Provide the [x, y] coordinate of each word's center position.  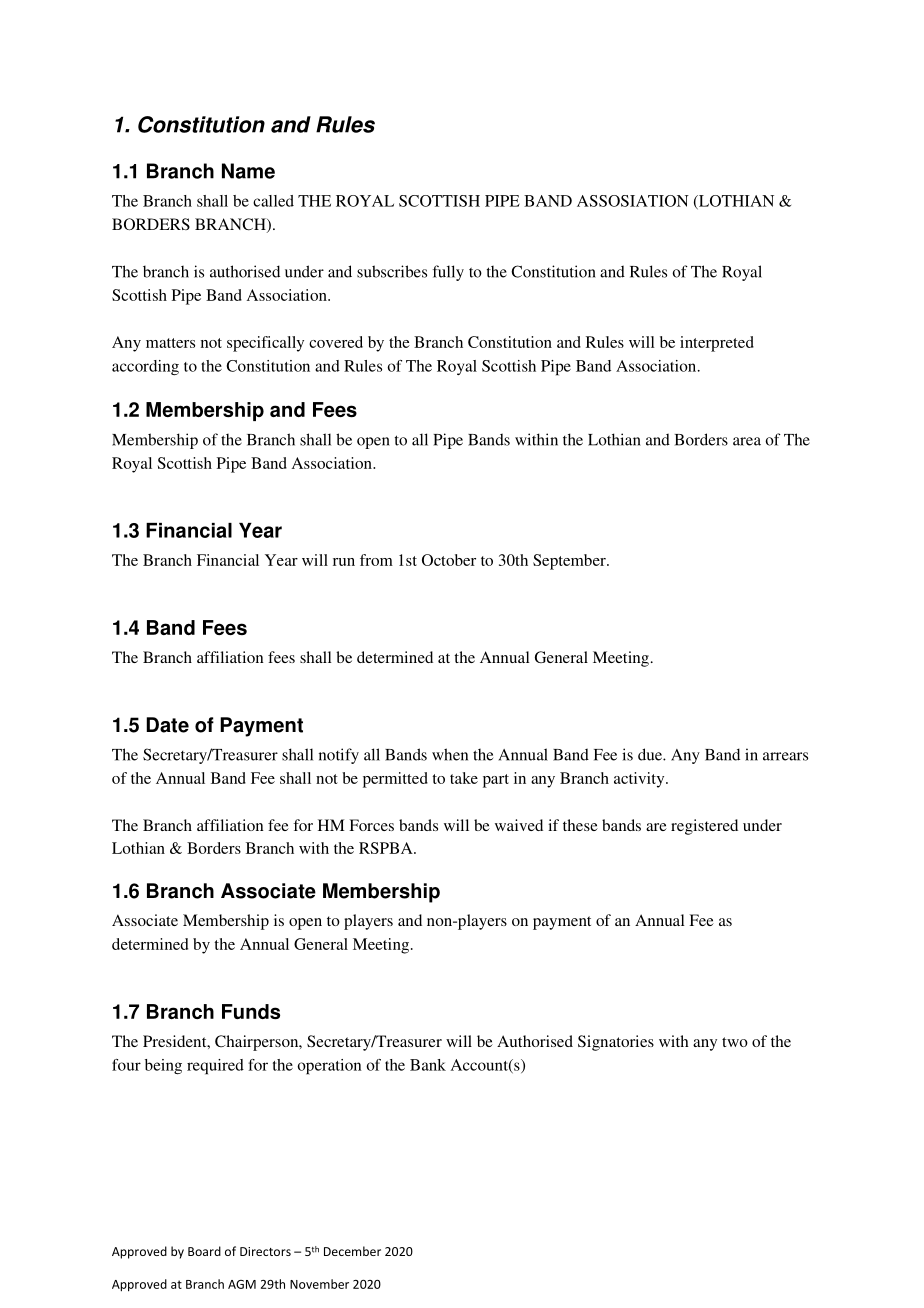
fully [448, 273]
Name [248, 171]
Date [167, 725]
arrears [785, 756]
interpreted [717, 344]
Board [204, 1251]
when [450, 754]
